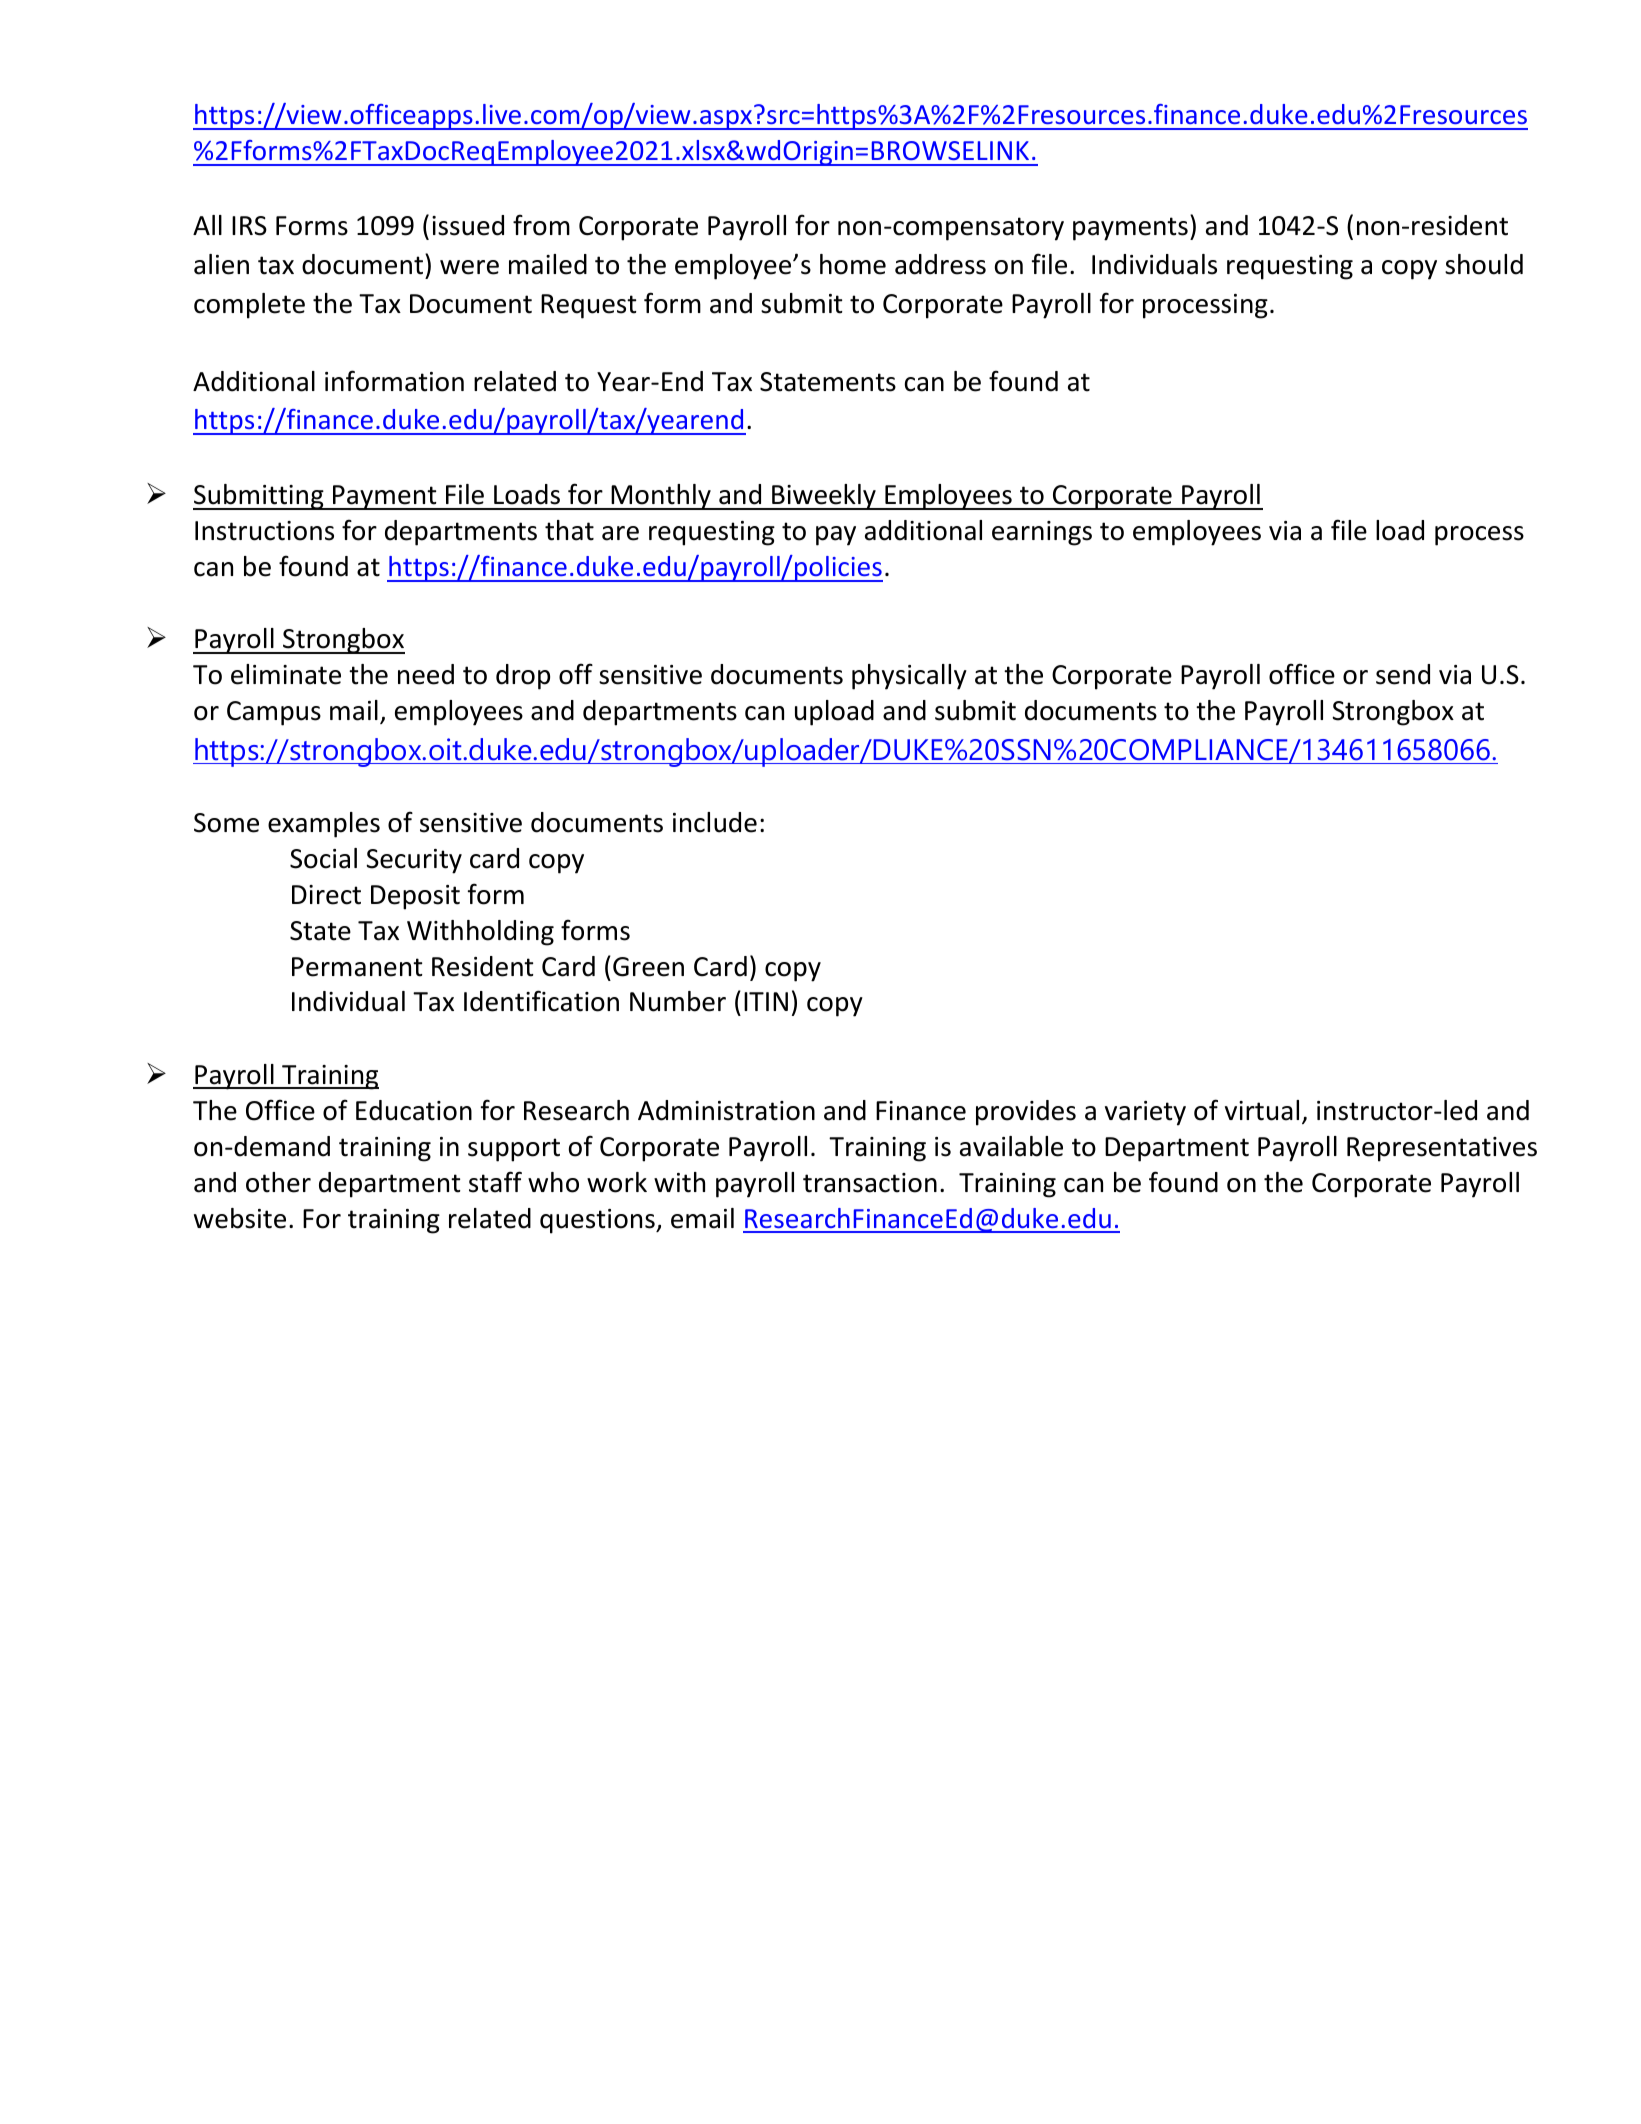 The width and height of the page is (1641, 2124). What do you see at coordinates (278, 1182) in the page?
I see `other` at bounding box center [278, 1182].
